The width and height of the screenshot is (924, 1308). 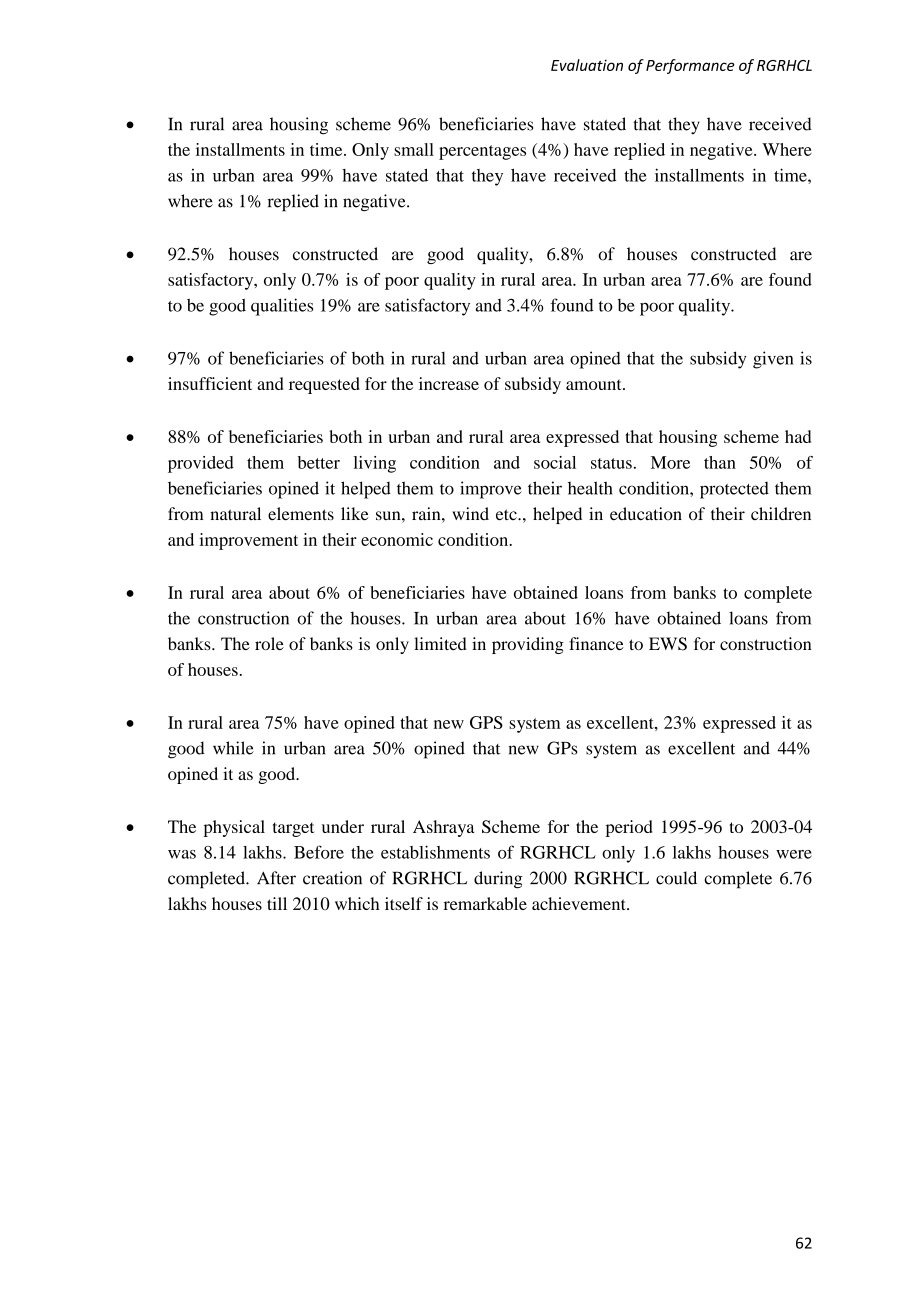 What do you see at coordinates (449, 383) in the screenshot?
I see `increase` at bounding box center [449, 383].
